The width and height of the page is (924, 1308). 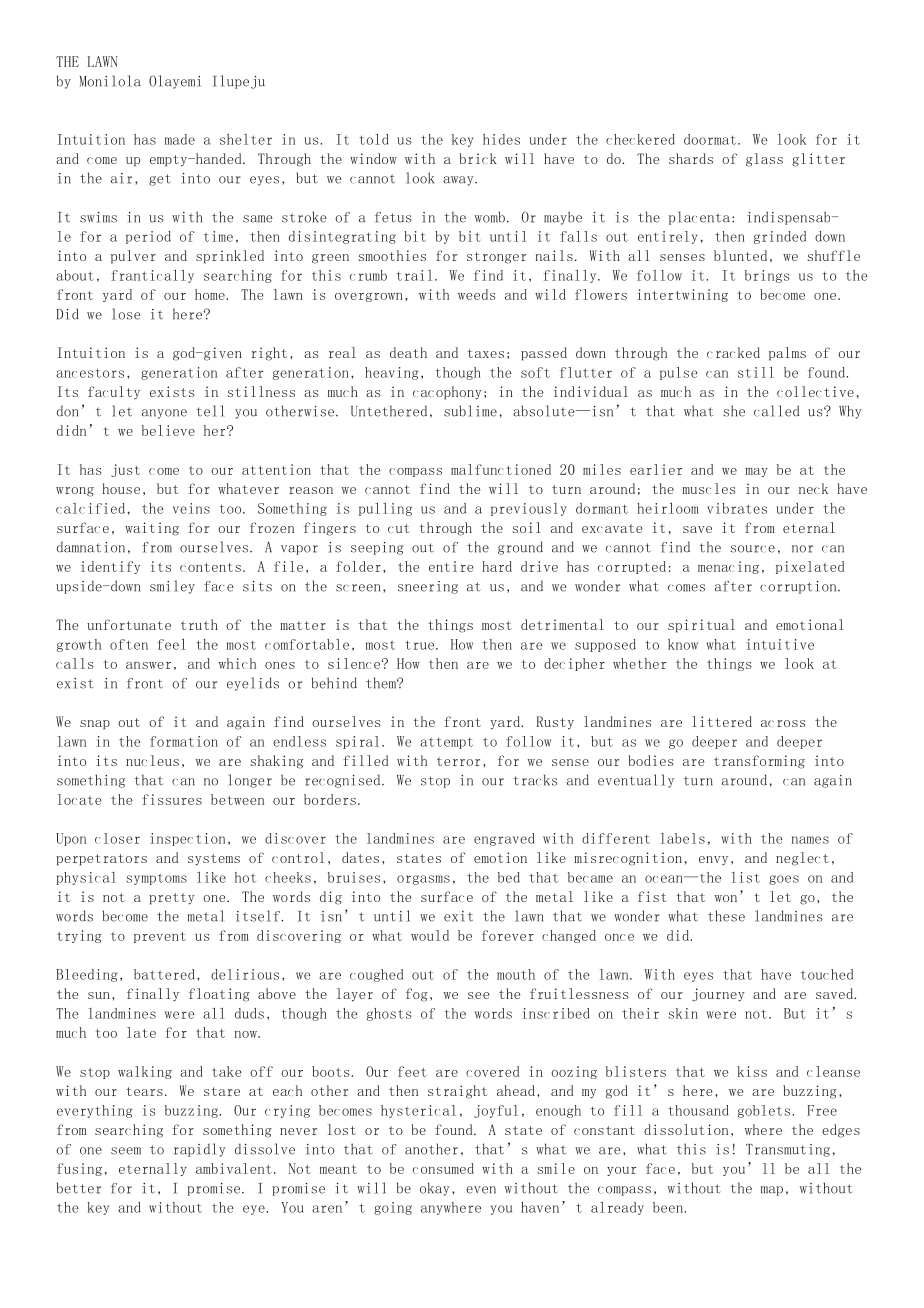 What do you see at coordinates (382, 683) in the page?
I see `them` at bounding box center [382, 683].
